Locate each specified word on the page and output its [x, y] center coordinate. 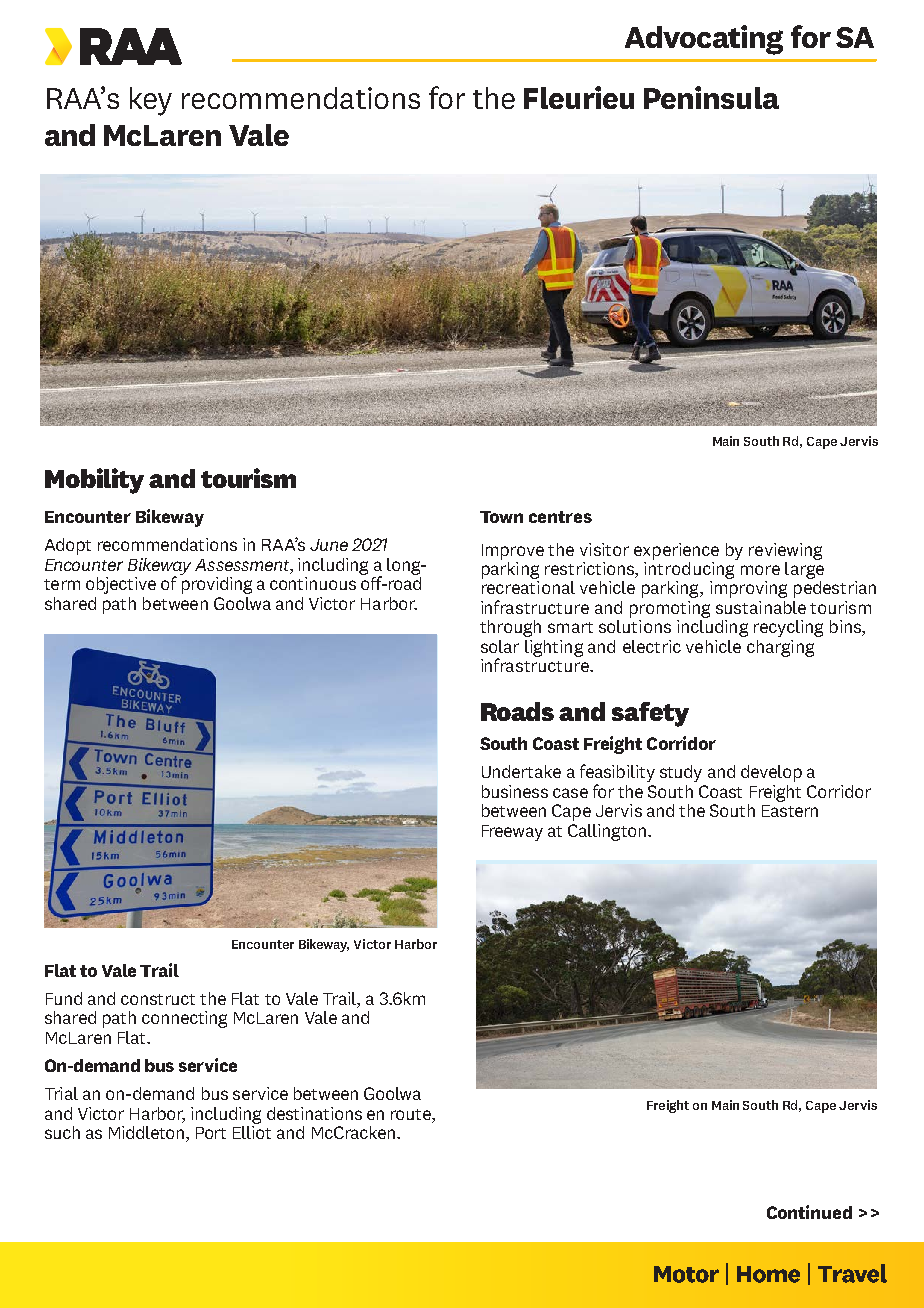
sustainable [761, 607]
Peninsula [711, 97]
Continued [809, 1212]
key [151, 101]
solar [500, 646]
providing [216, 584]
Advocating [704, 40]
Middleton [148, 1134]
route [412, 1114]
